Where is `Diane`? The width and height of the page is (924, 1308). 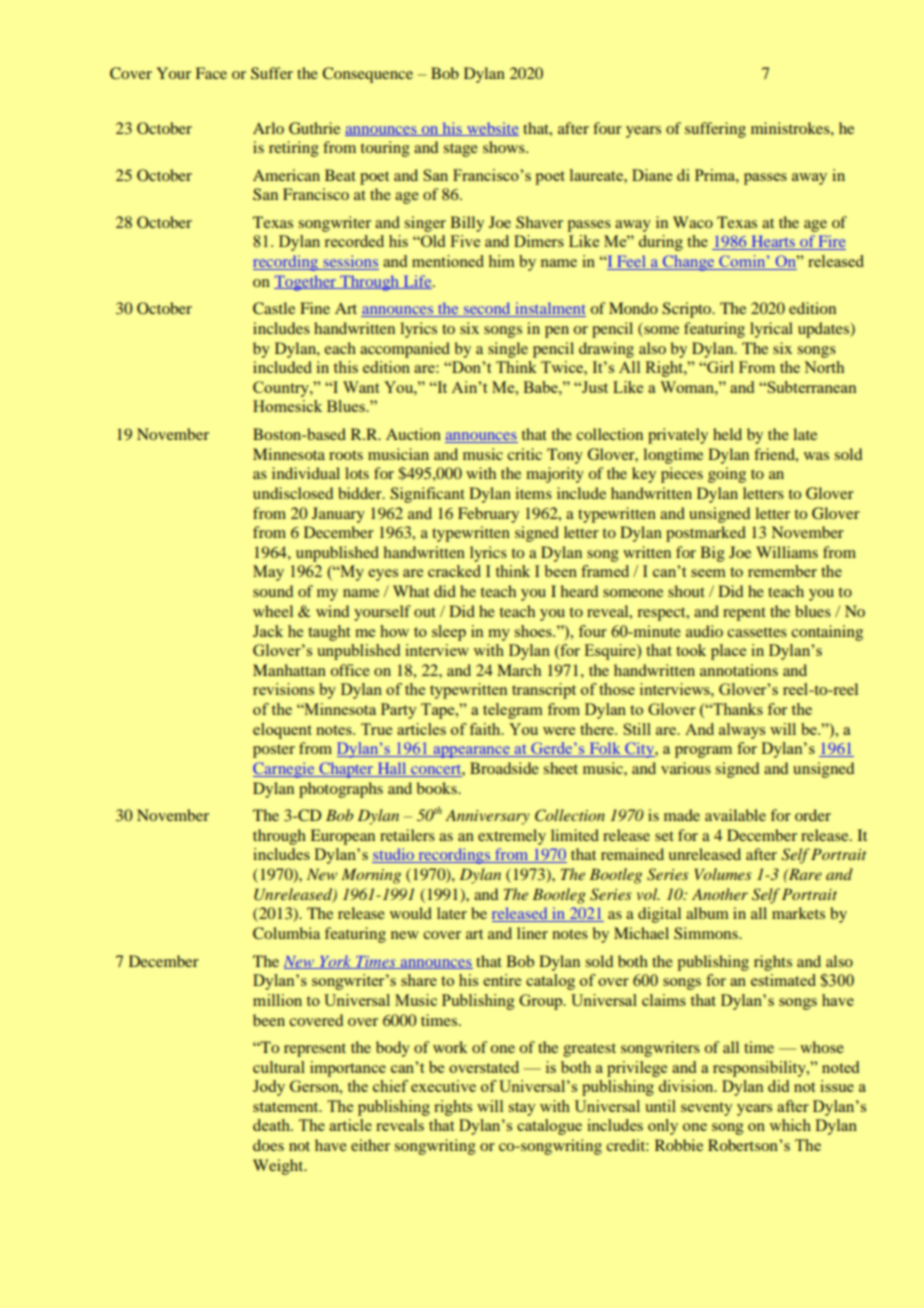 Diane is located at coordinates (652, 175).
